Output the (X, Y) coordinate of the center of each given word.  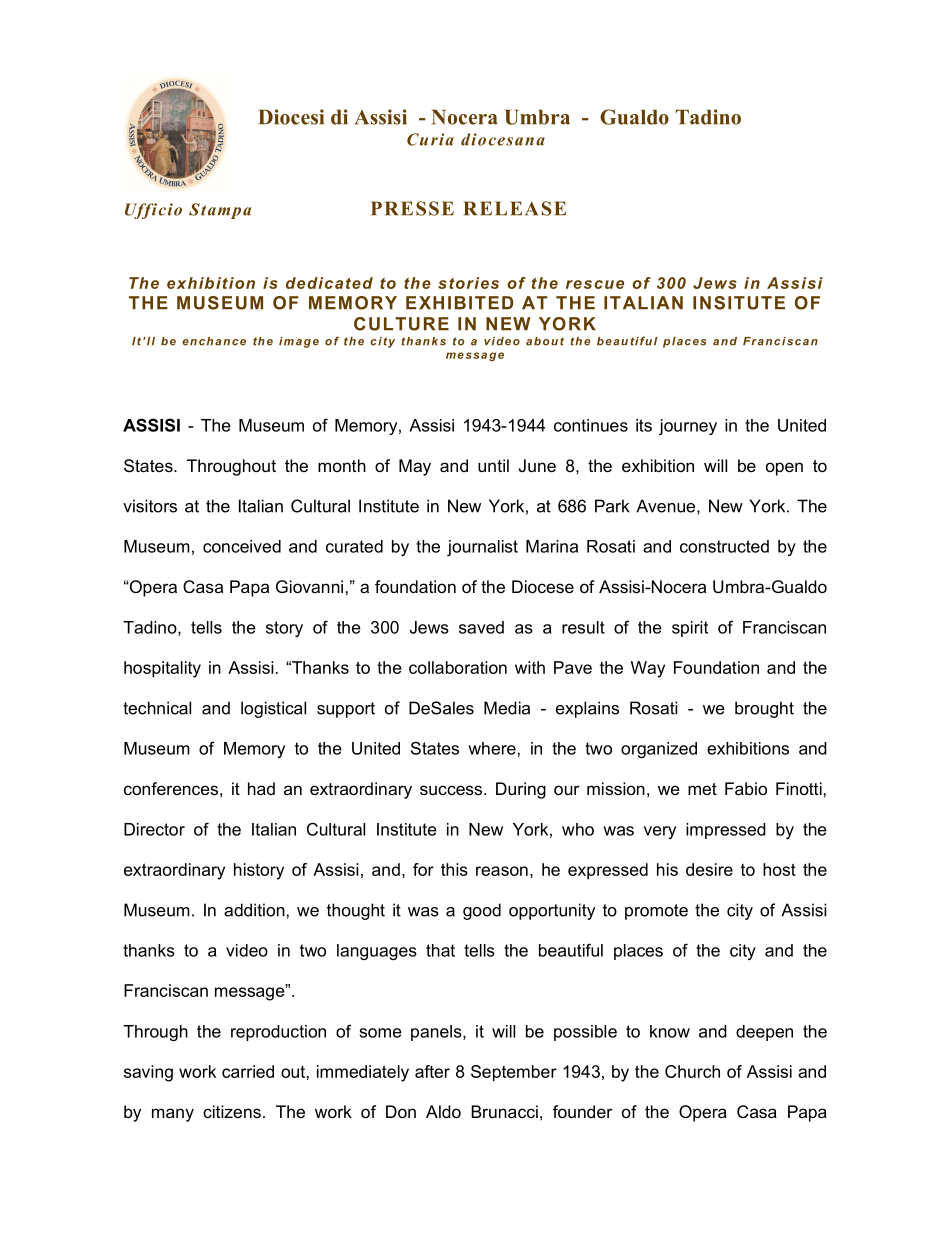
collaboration (458, 667)
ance (230, 342)
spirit (690, 629)
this (454, 869)
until (493, 465)
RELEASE (514, 208)
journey (688, 427)
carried (248, 1071)
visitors (150, 506)
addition (254, 910)
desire (709, 869)
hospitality (162, 669)
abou (542, 341)
